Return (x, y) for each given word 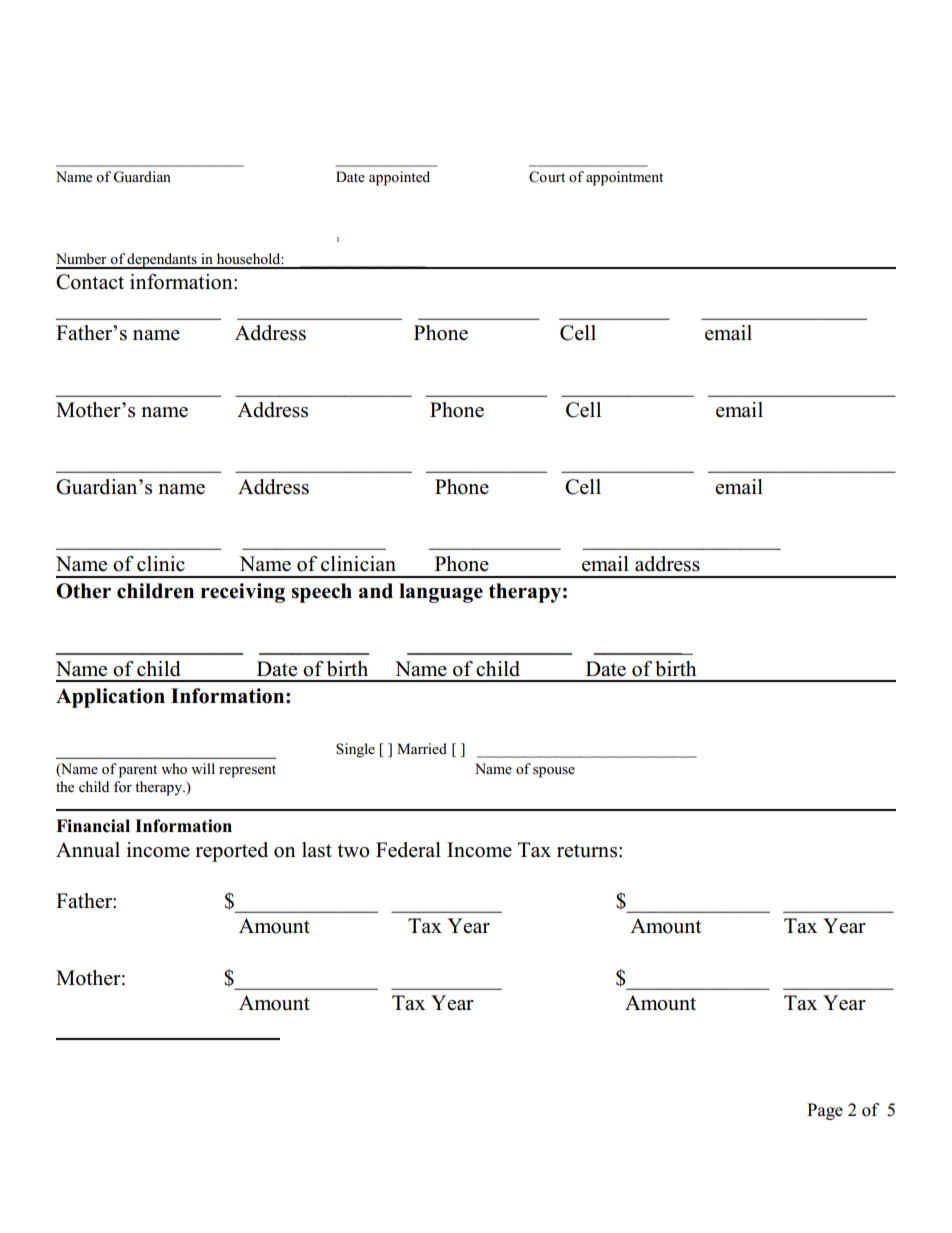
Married (422, 748)
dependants (162, 261)
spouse (554, 772)
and (376, 591)
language (441, 593)
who (174, 768)
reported (231, 852)
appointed (399, 178)
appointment (624, 178)
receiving (243, 593)
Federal (408, 850)
